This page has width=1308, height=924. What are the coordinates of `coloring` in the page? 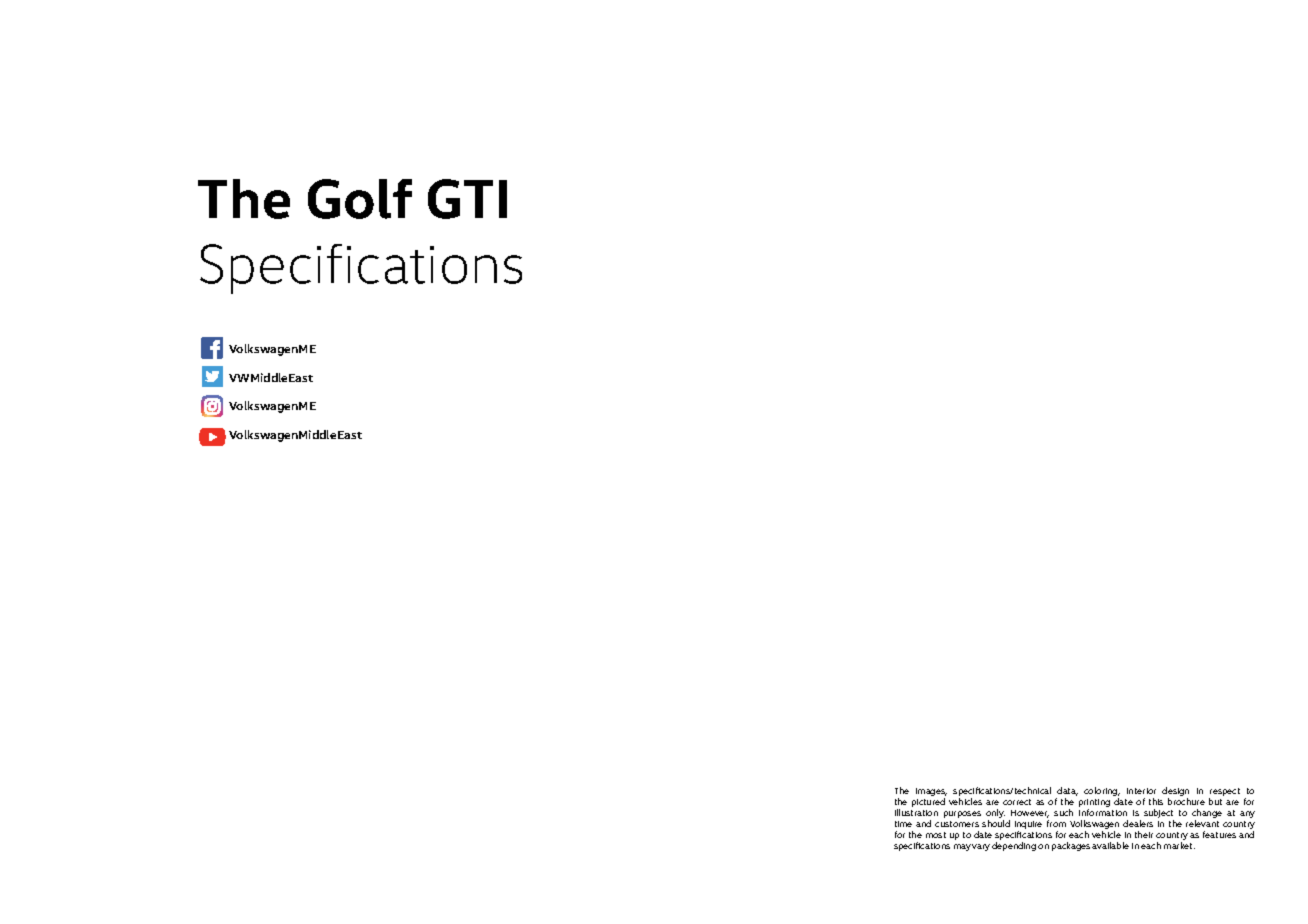 It's located at (1102, 791).
